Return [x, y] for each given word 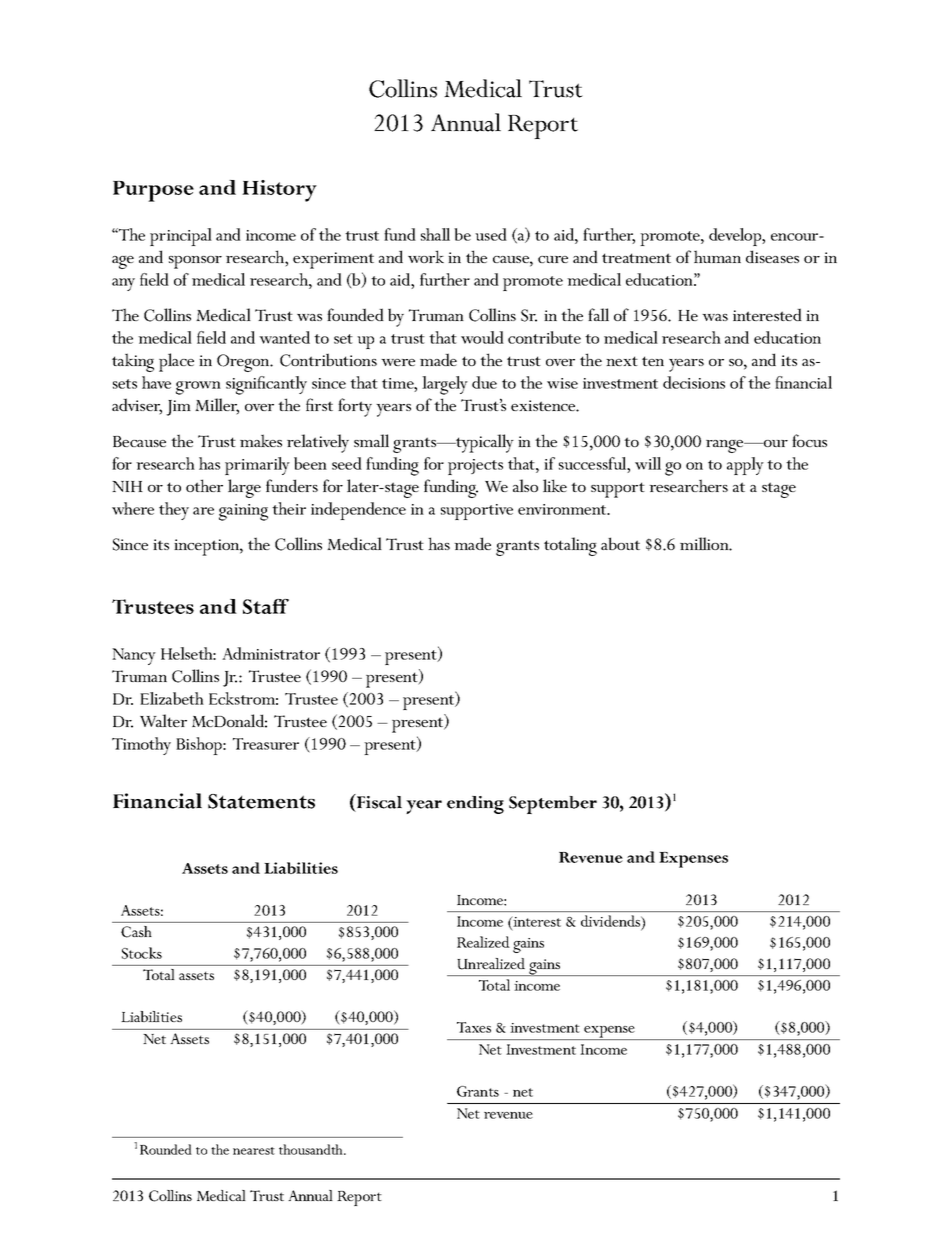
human [717, 256]
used [491, 234]
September [553, 805]
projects [475, 467]
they [174, 511]
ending [475, 805]
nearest [254, 1151]
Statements [261, 801]
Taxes [474, 1027]
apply [745, 466]
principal [181, 237]
